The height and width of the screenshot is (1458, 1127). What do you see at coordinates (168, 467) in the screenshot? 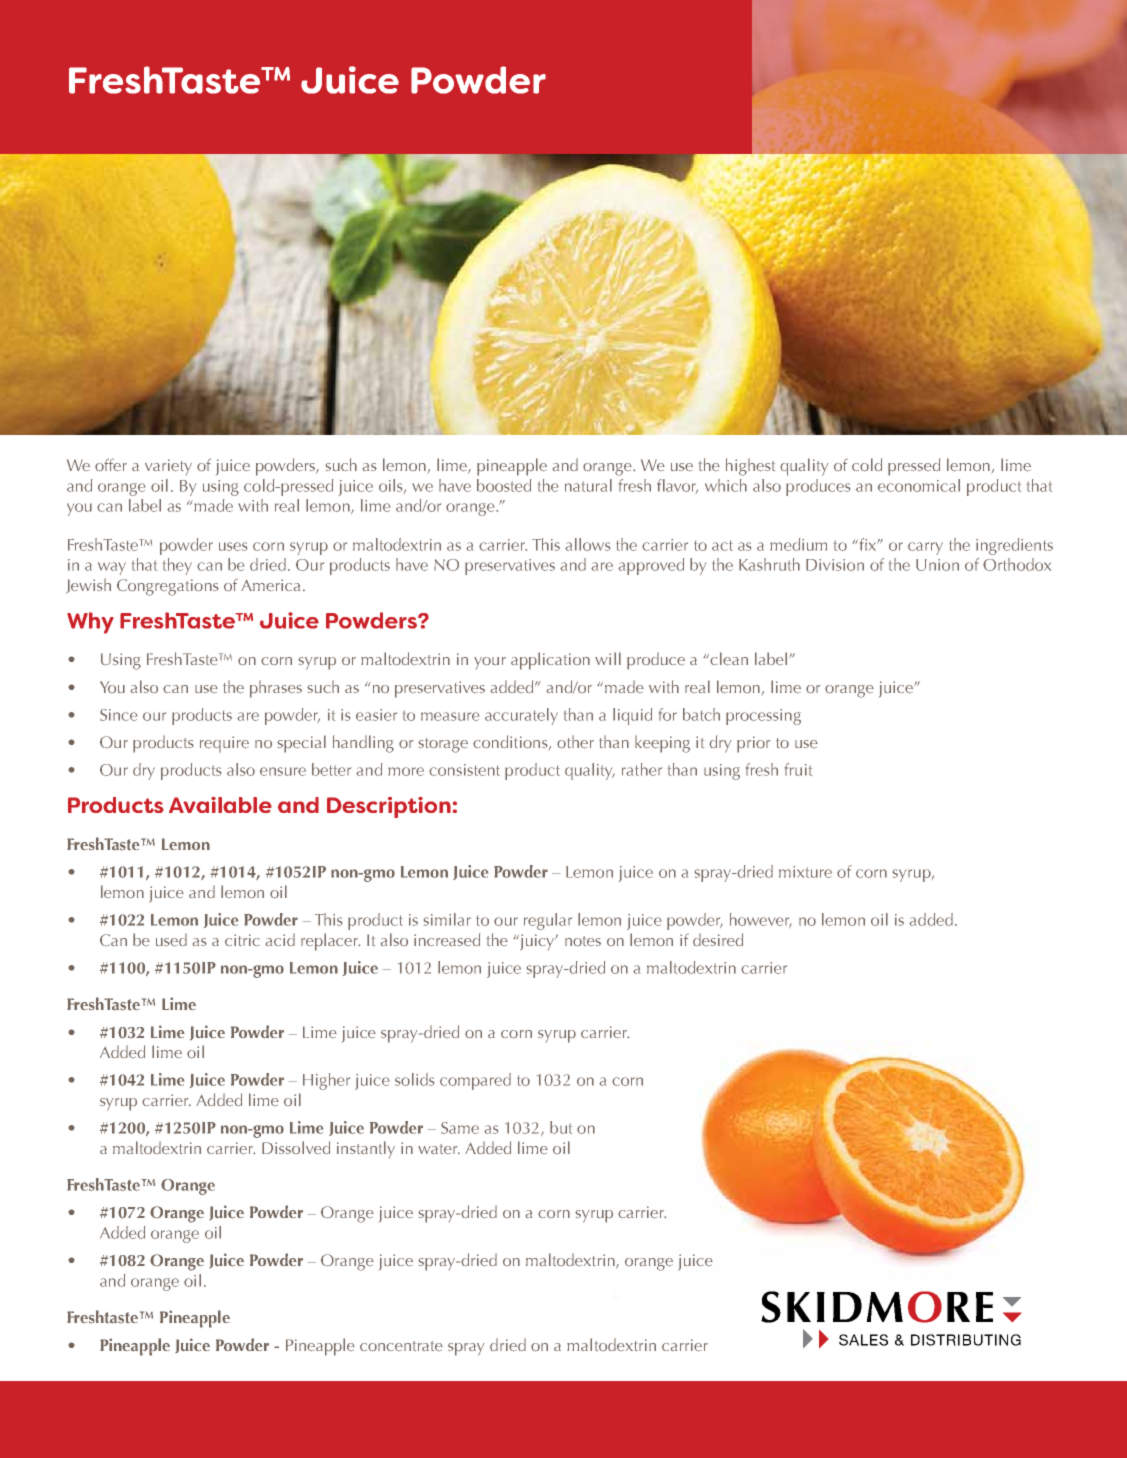
I see `variety` at bounding box center [168, 467].
